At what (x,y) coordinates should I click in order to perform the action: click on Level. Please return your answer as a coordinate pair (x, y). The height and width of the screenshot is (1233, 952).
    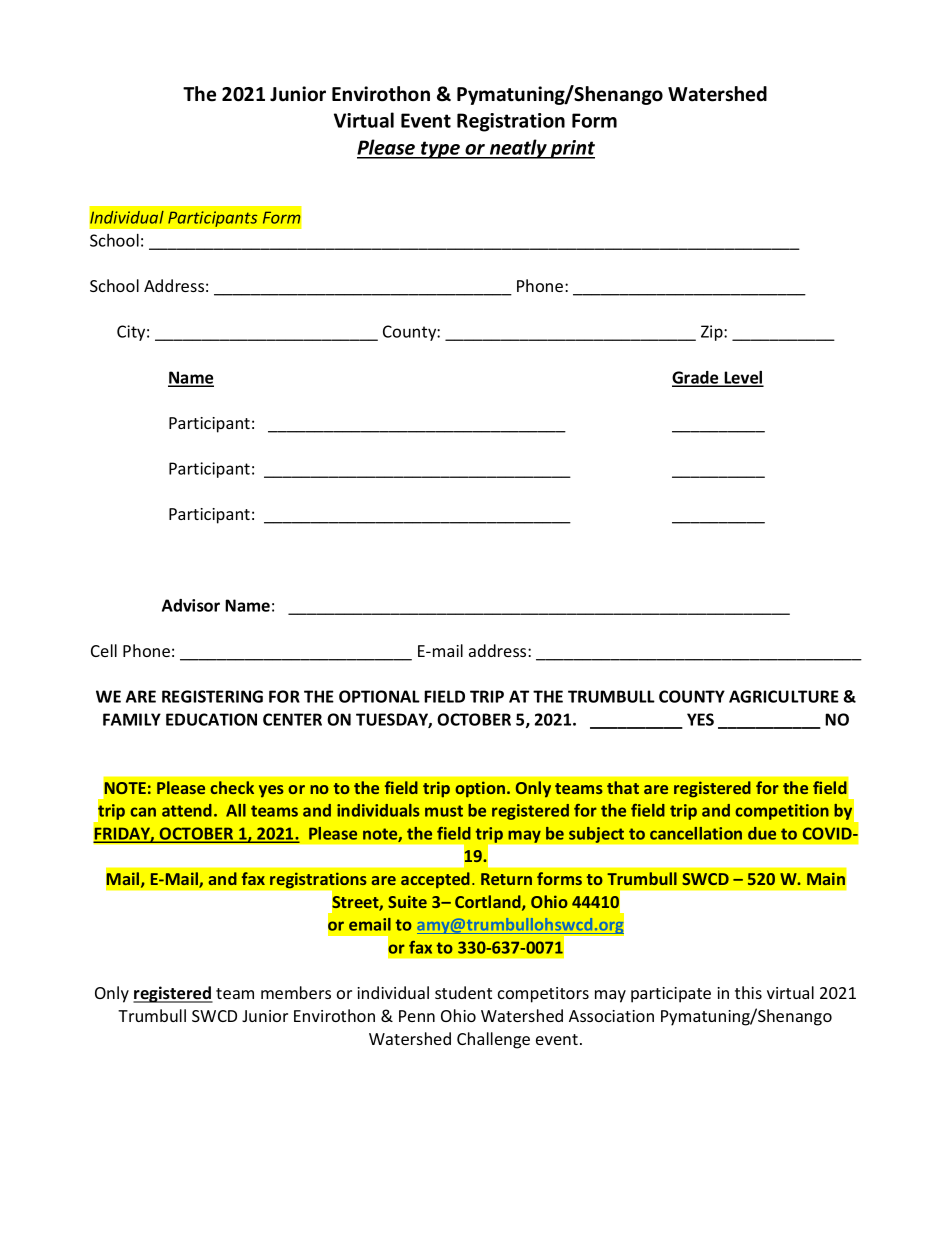
    Looking at the image, I should click on (743, 378).
